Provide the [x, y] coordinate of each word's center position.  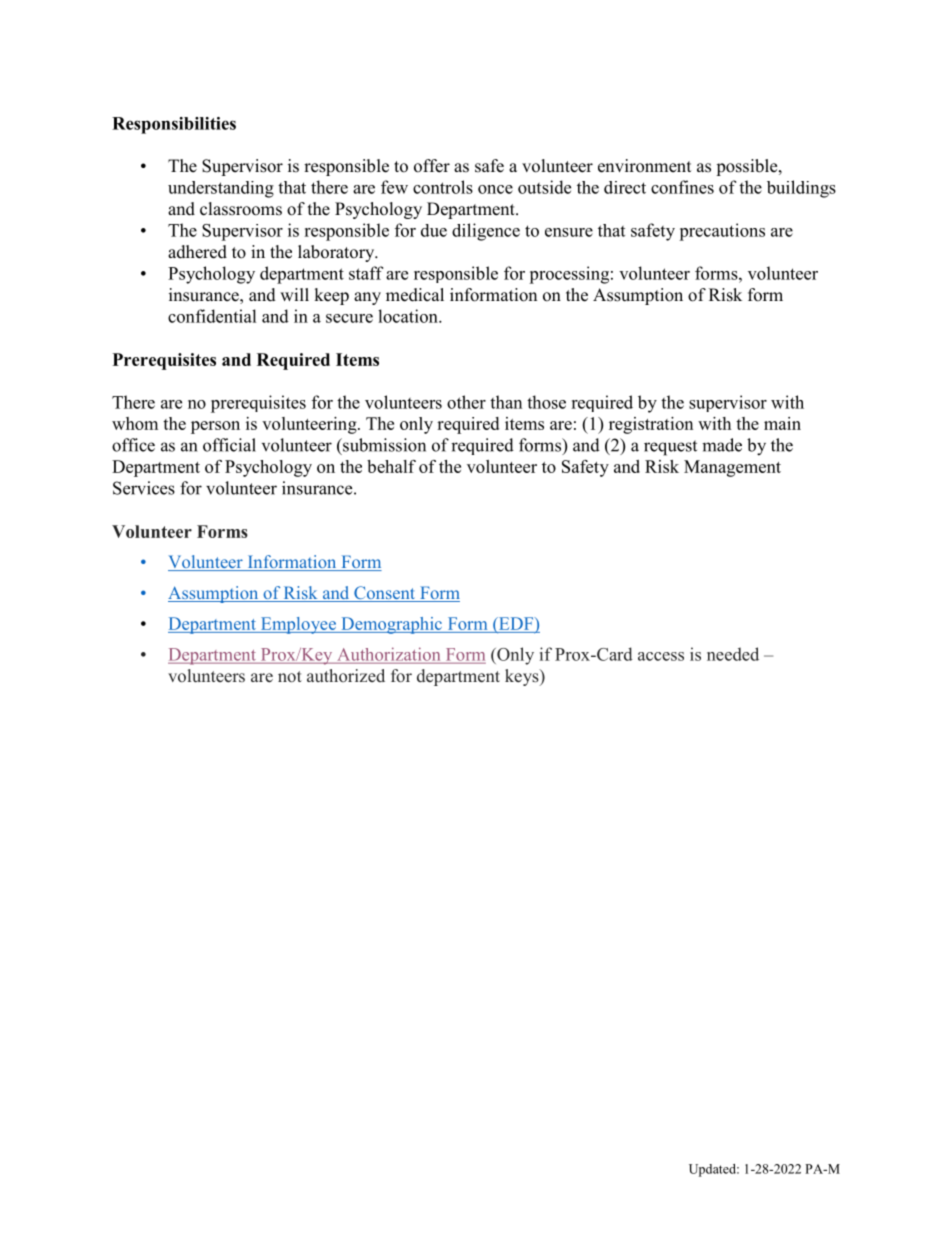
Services [144, 488]
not [290, 677]
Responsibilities [174, 125]
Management [732, 468]
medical [415, 295]
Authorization [389, 655]
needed [733, 654]
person [215, 427]
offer [432, 166]
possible [748, 167]
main [782, 423]
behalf [391, 466]
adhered [197, 252]
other [466, 402]
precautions [722, 232]
